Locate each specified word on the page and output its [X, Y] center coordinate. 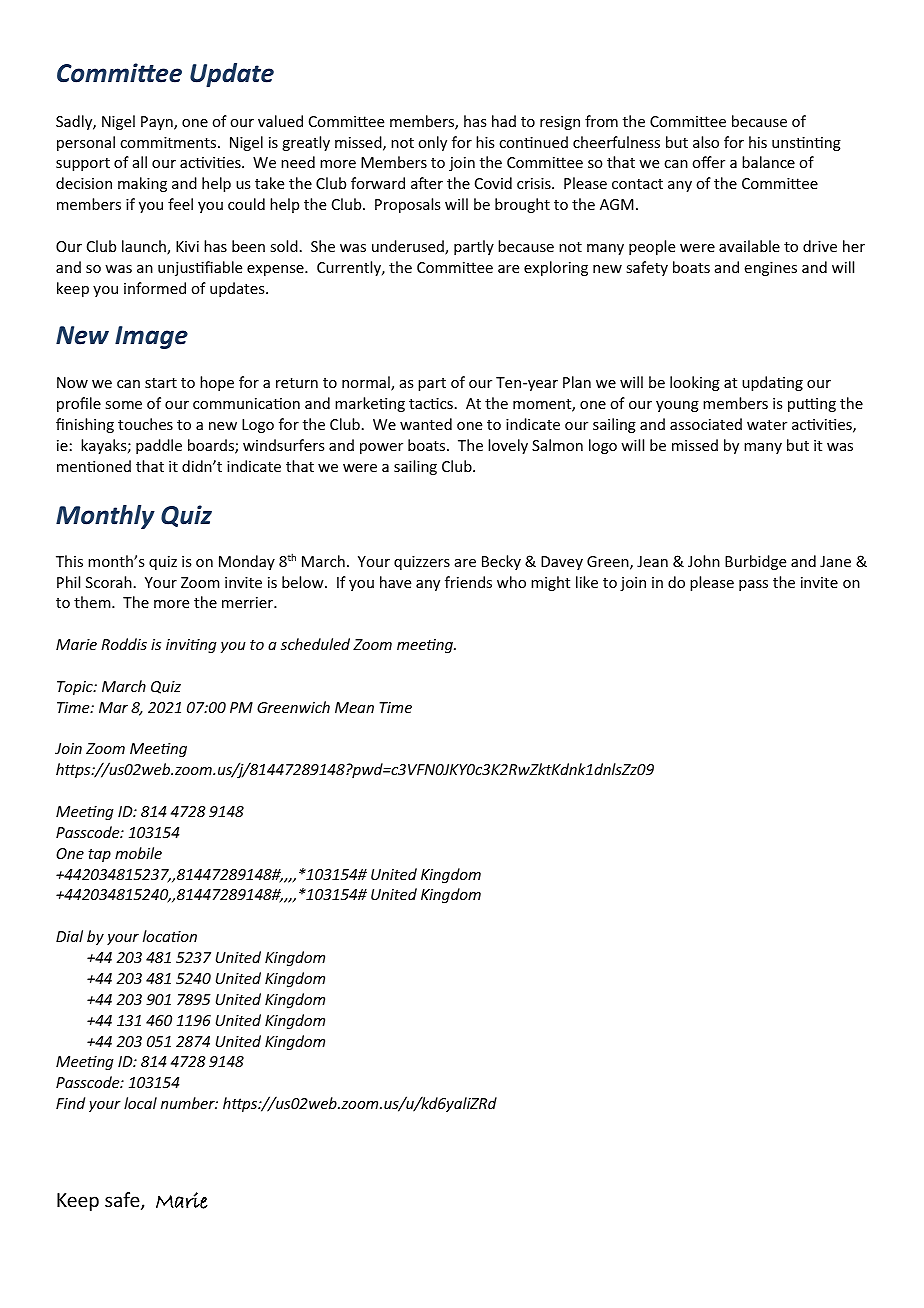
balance [768, 162]
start [161, 383]
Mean [354, 707]
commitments [169, 142]
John [704, 561]
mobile [138, 853]
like [587, 582]
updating [772, 383]
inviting [191, 646]
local [140, 1103]
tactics [431, 403]
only [432, 143]
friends [468, 582]
